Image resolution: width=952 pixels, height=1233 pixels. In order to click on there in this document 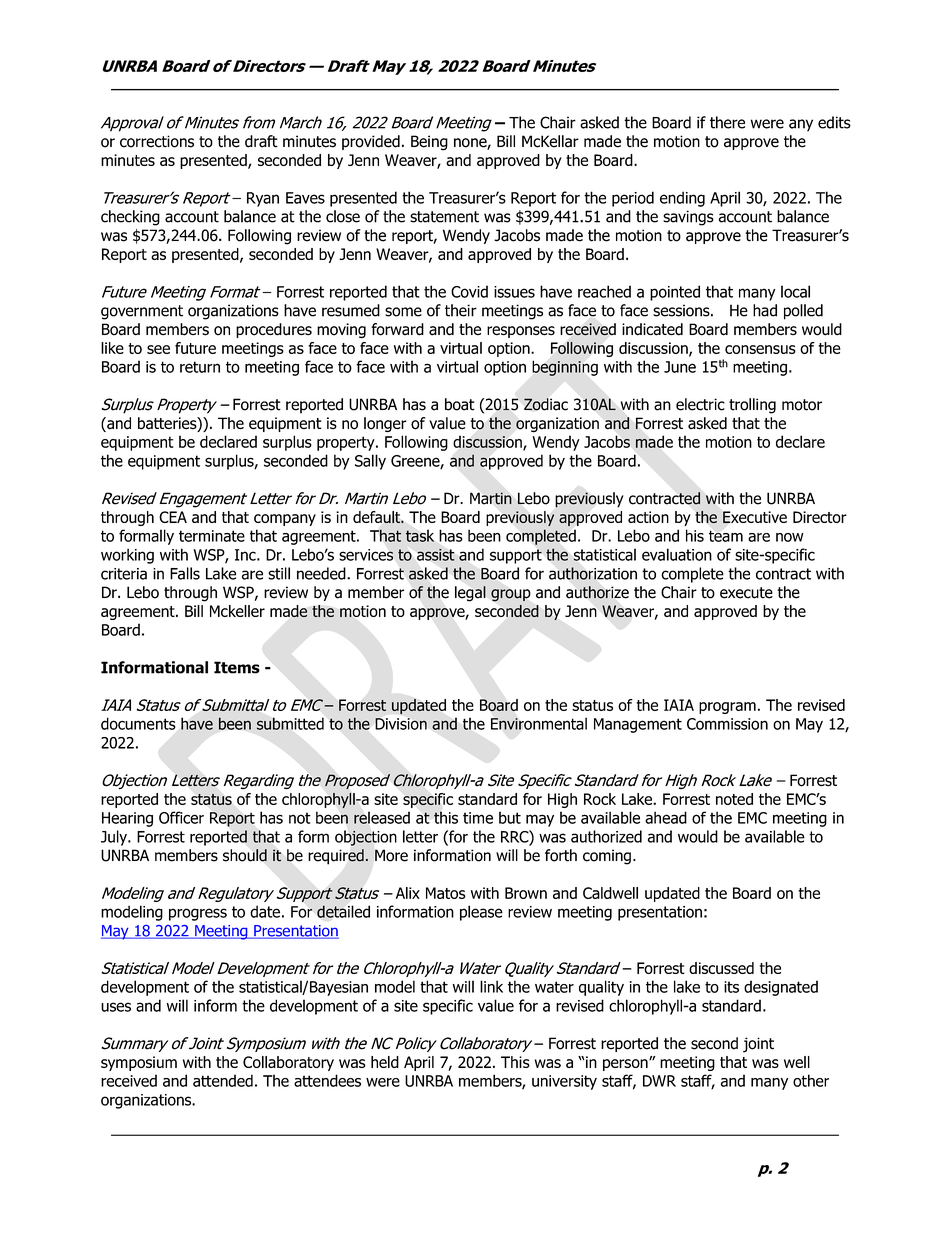, I will do `click(727, 122)`.
